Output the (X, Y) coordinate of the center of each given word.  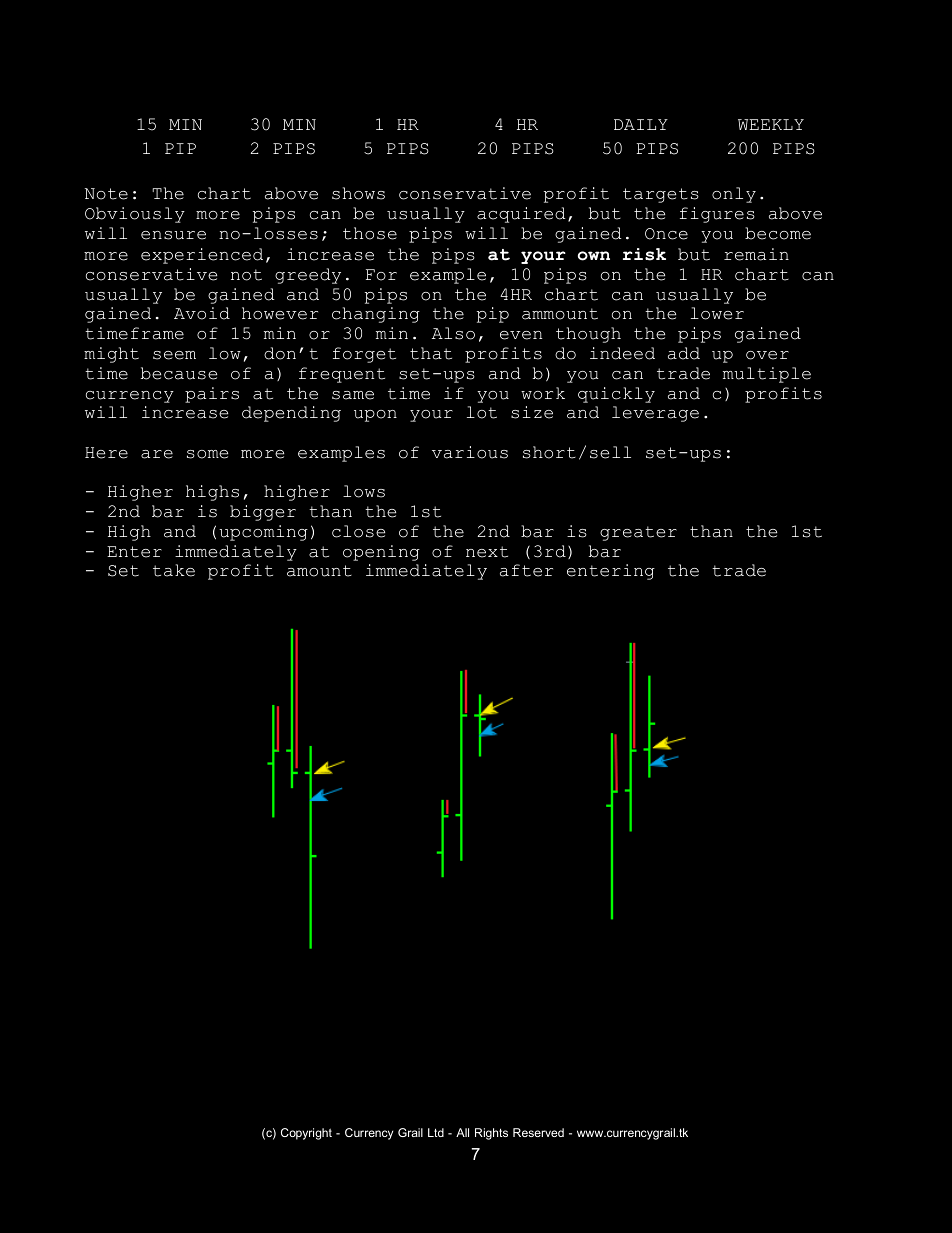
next (487, 552)
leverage (655, 414)
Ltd (436, 1132)
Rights (491, 1134)
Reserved (538, 1132)
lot (482, 412)
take (174, 570)
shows (358, 193)
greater (638, 533)
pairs (212, 395)
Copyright (306, 1134)
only (734, 195)
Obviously (135, 215)
